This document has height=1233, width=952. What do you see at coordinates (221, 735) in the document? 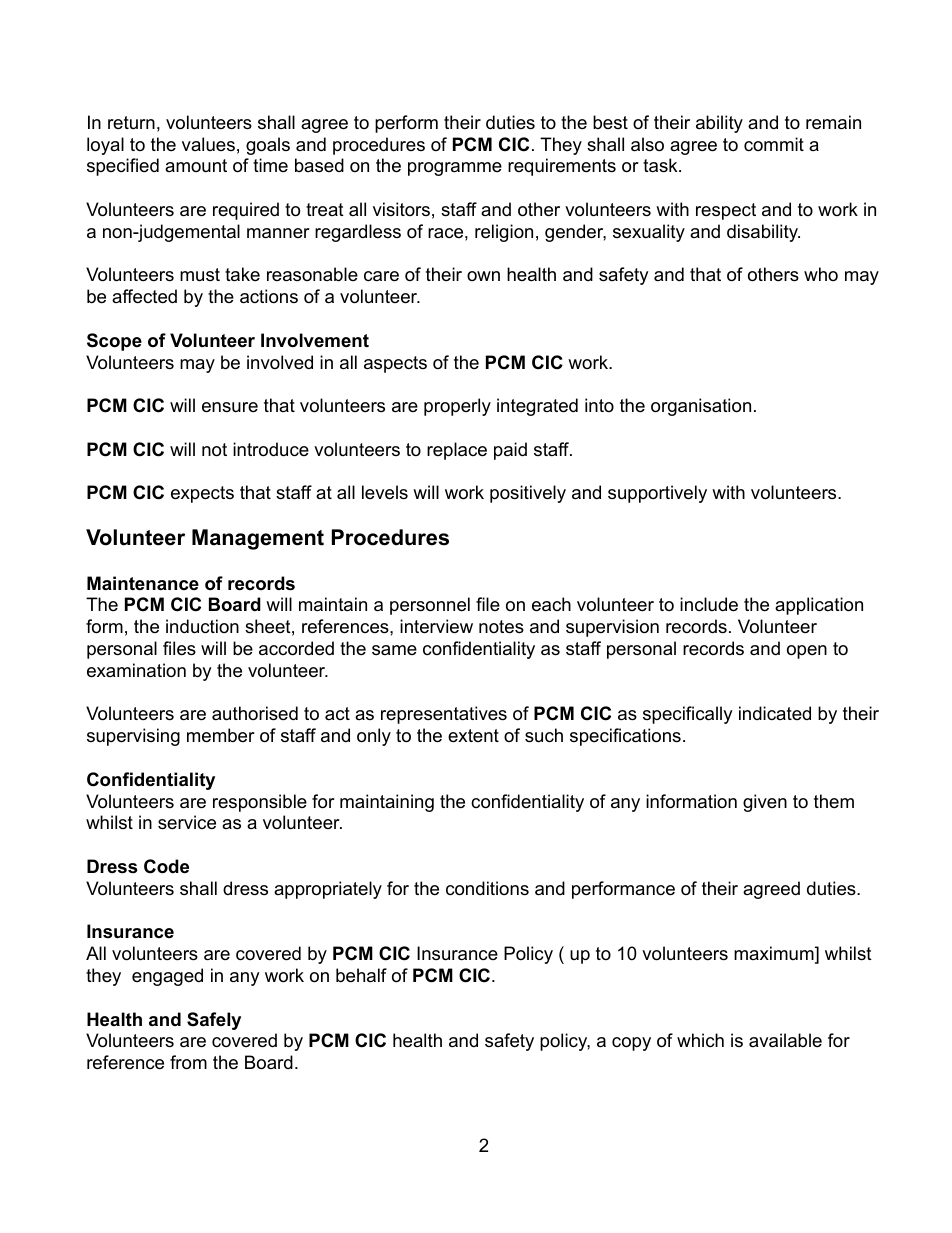
I see `member` at bounding box center [221, 735].
